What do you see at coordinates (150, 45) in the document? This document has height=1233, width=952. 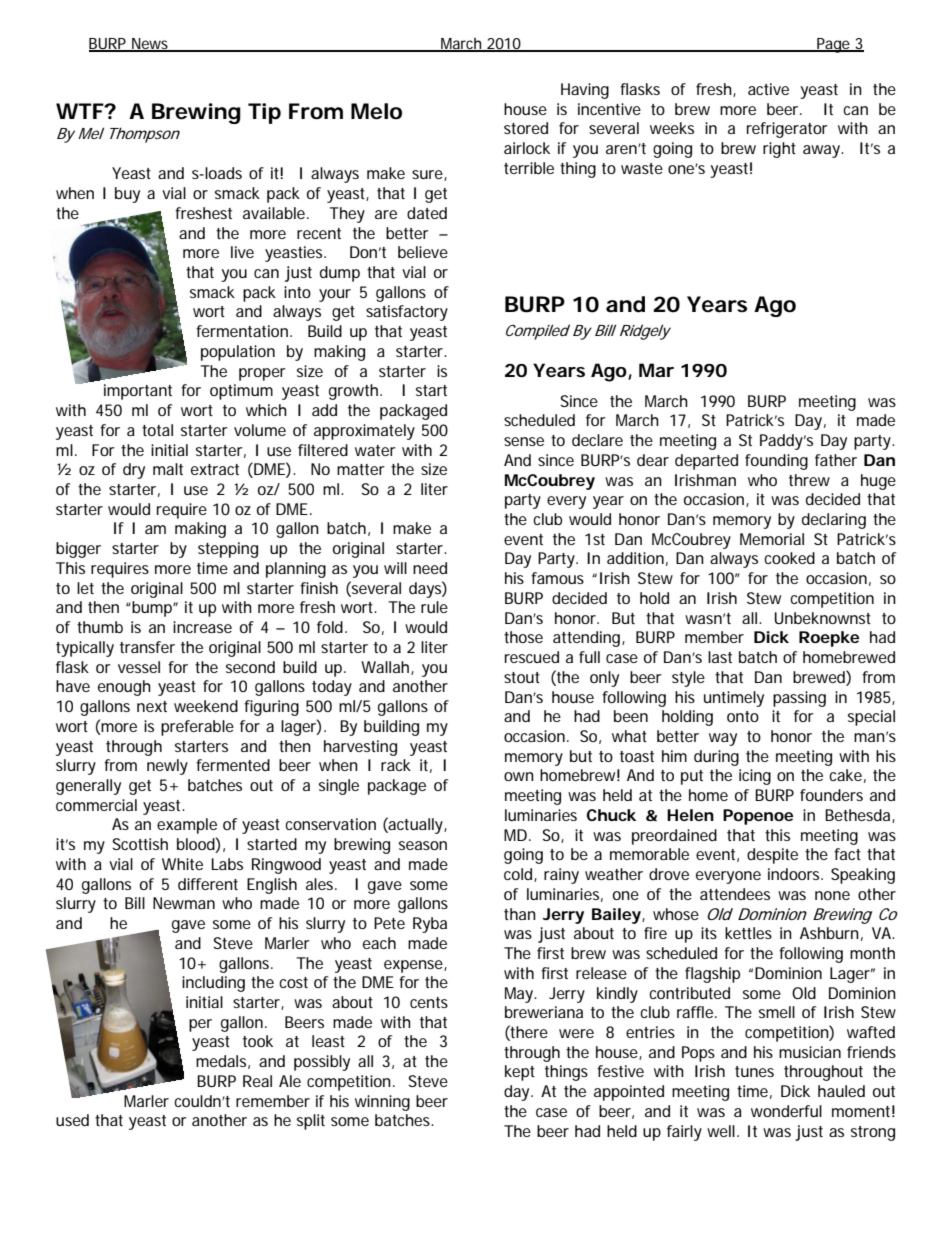 I see `News` at bounding box center [150, 45].
